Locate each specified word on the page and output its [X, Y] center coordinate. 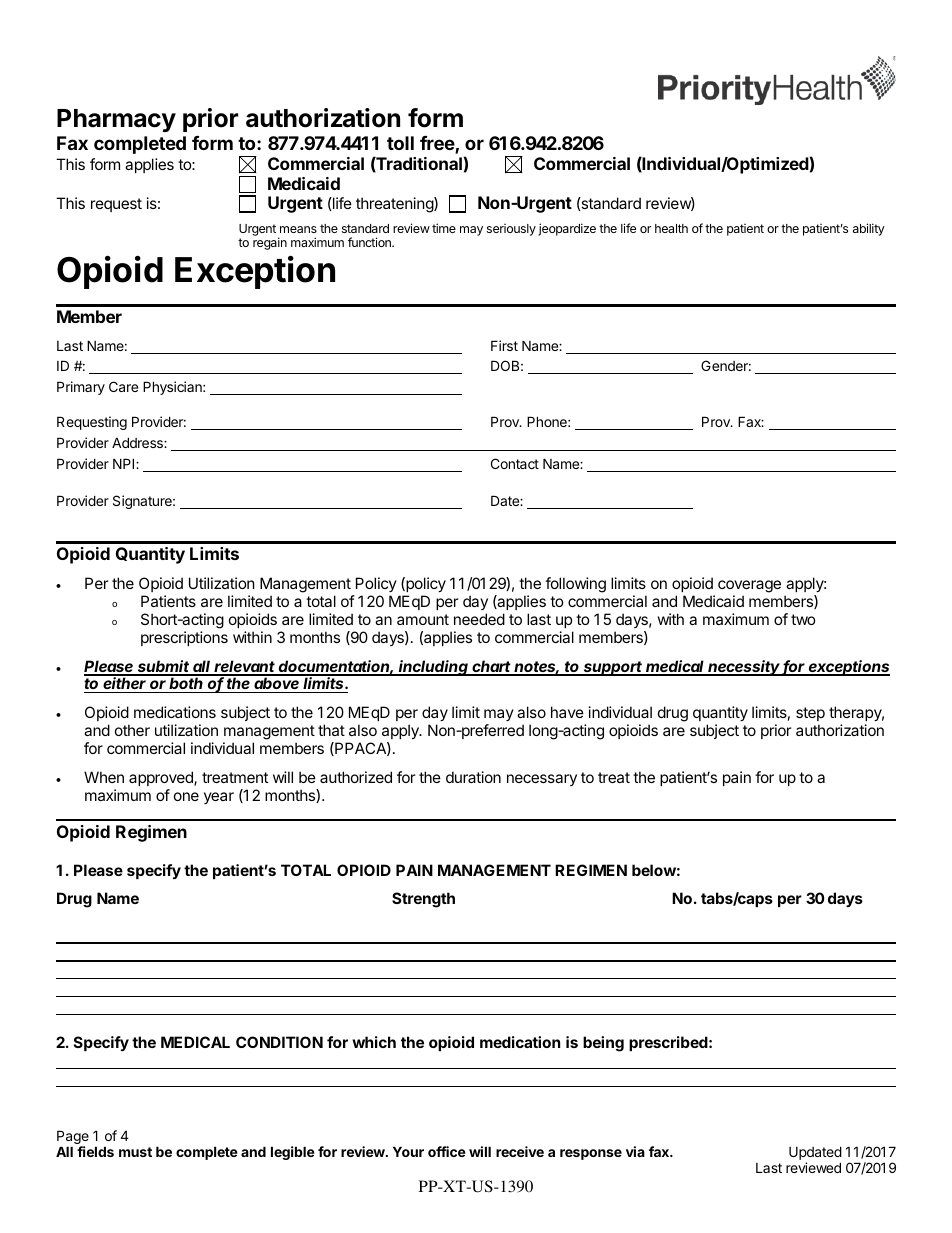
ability [869, 229]
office [447, 1151]
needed [479, 619]
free [438, 144]
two [803, 619]
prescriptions [184, 638]
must [135, 1152]
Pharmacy [116, 120]
